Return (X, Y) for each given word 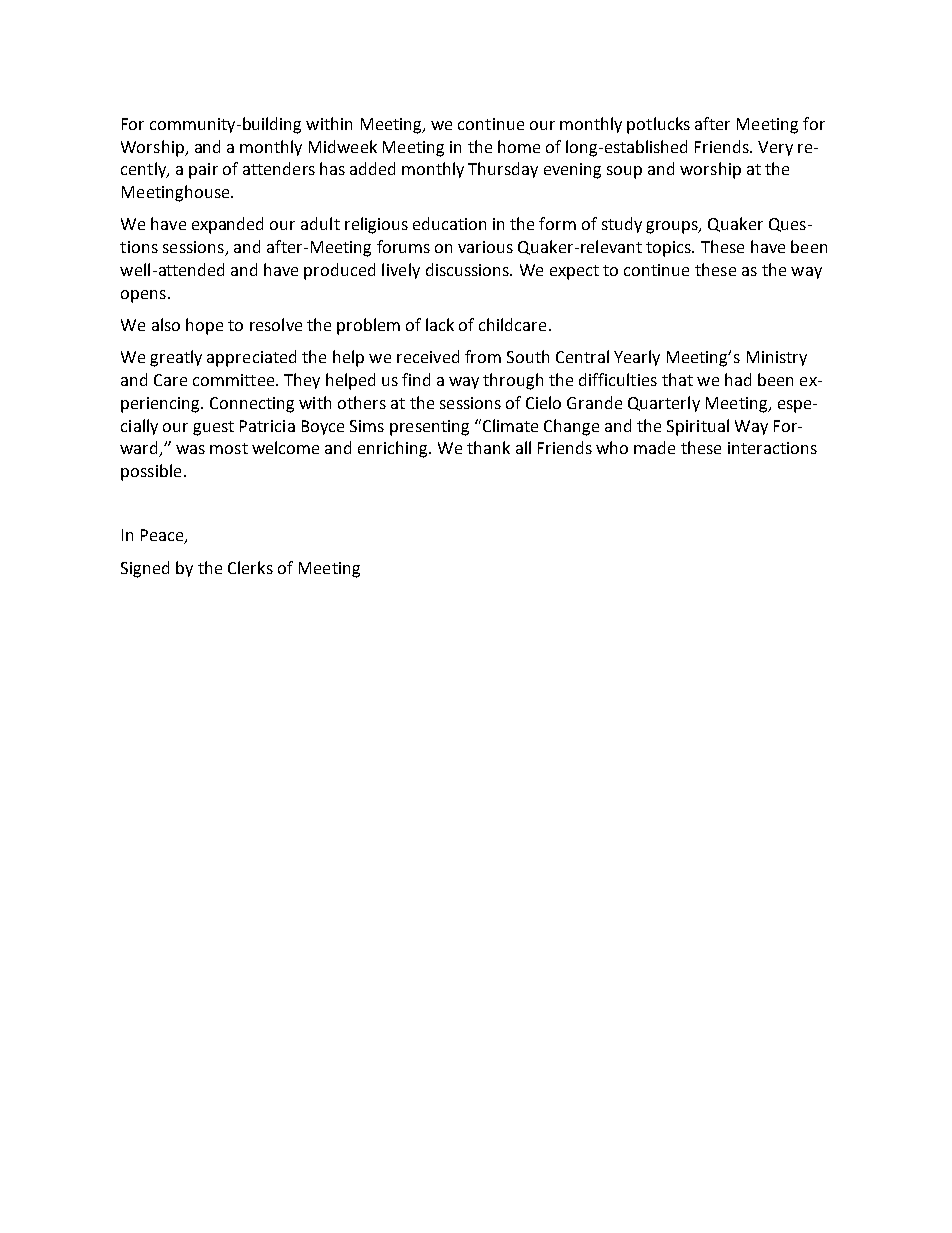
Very (775, 148)
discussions (468, 269)
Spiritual (698, 427)
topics (670, 249)
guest (213, 428)
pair (203, 171)
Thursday (503, 170)
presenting (429, 428)
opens (143, 296)
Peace (163, 536)
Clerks (250, 567)
